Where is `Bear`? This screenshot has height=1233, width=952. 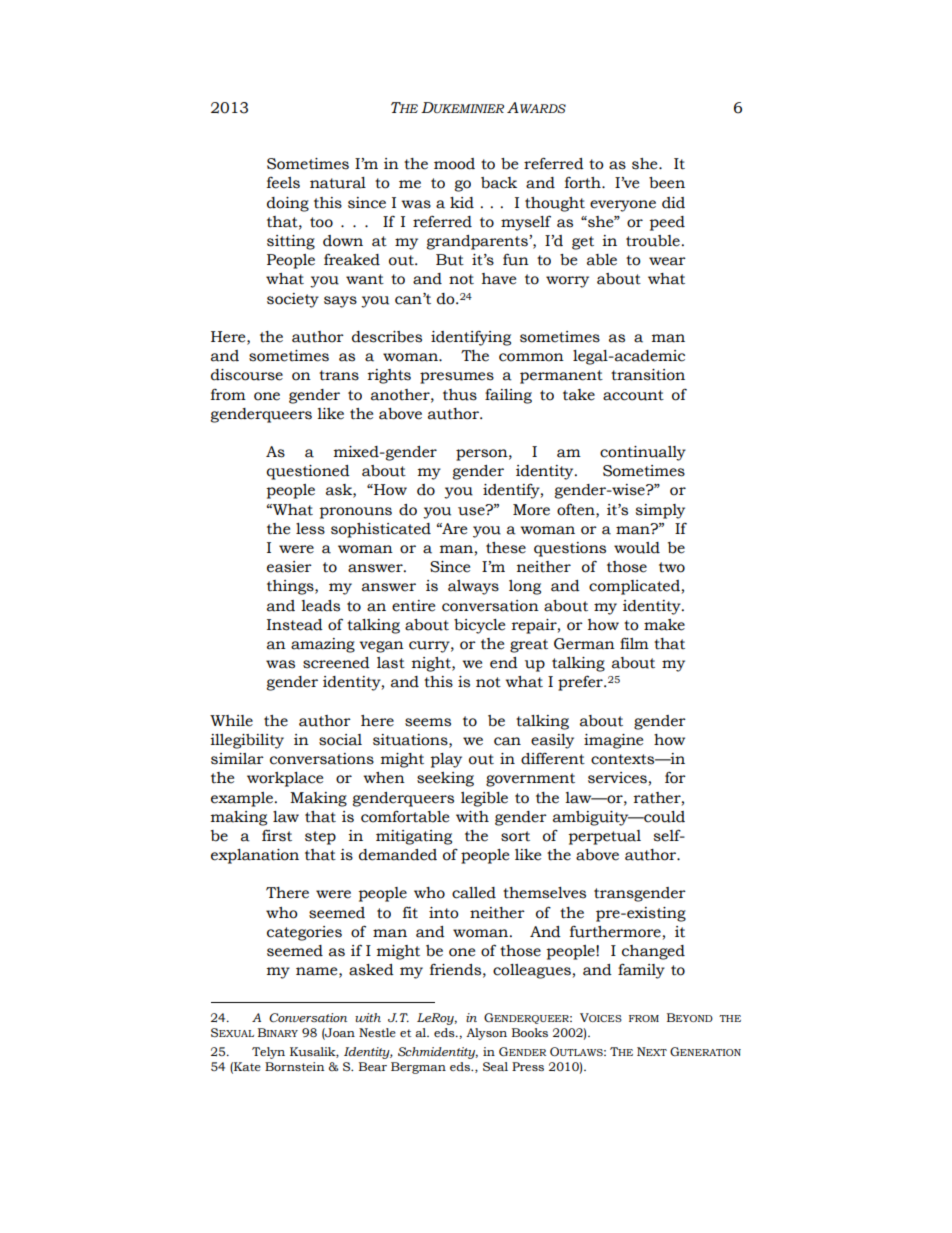 Bear is located at coordinates (373, 1066).
